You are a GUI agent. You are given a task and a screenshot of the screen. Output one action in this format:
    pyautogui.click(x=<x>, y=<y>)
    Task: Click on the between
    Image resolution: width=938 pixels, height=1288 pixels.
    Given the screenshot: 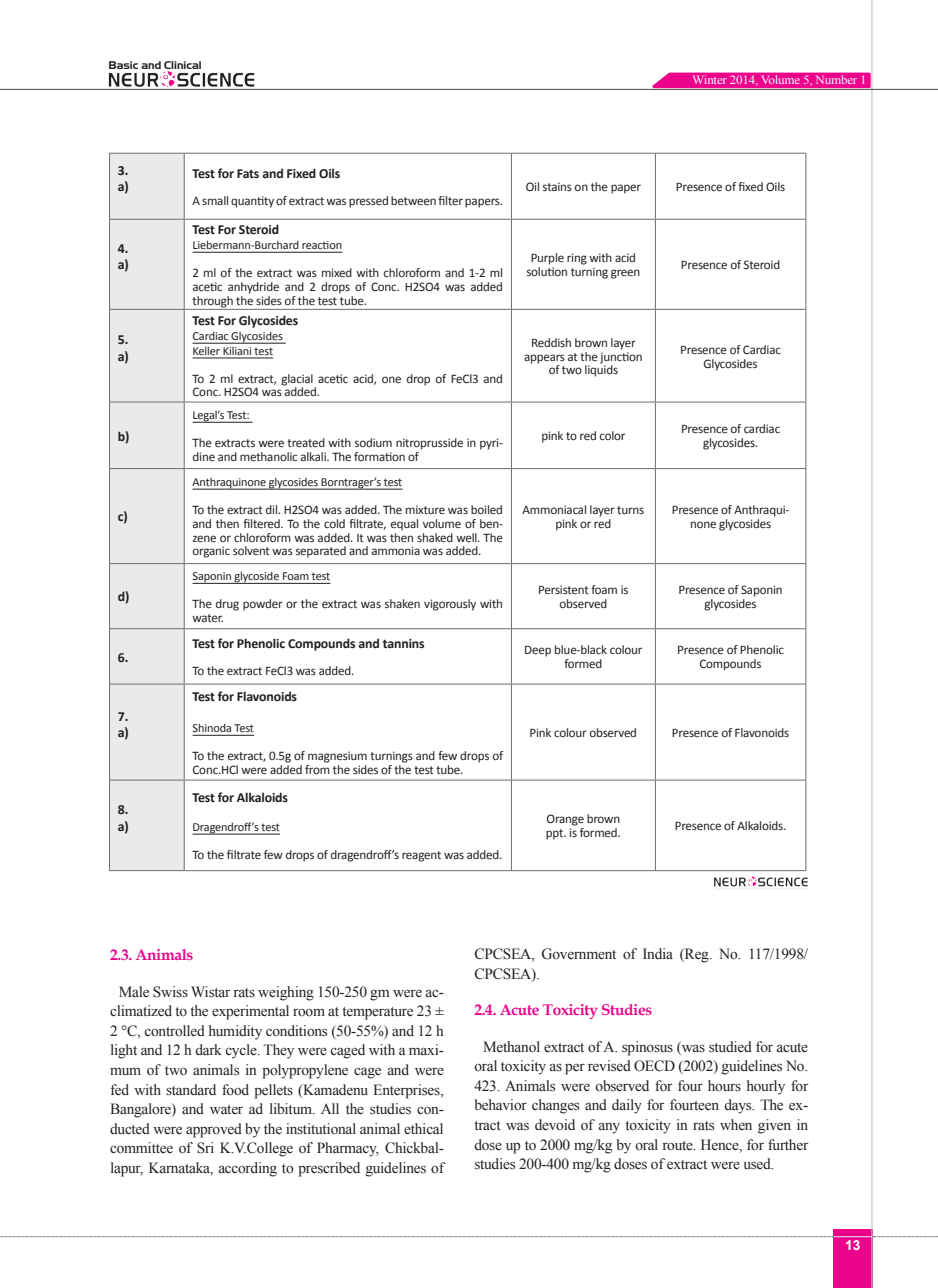 What is the action you would take?
    pyautogui.click(x=413, y=200)
